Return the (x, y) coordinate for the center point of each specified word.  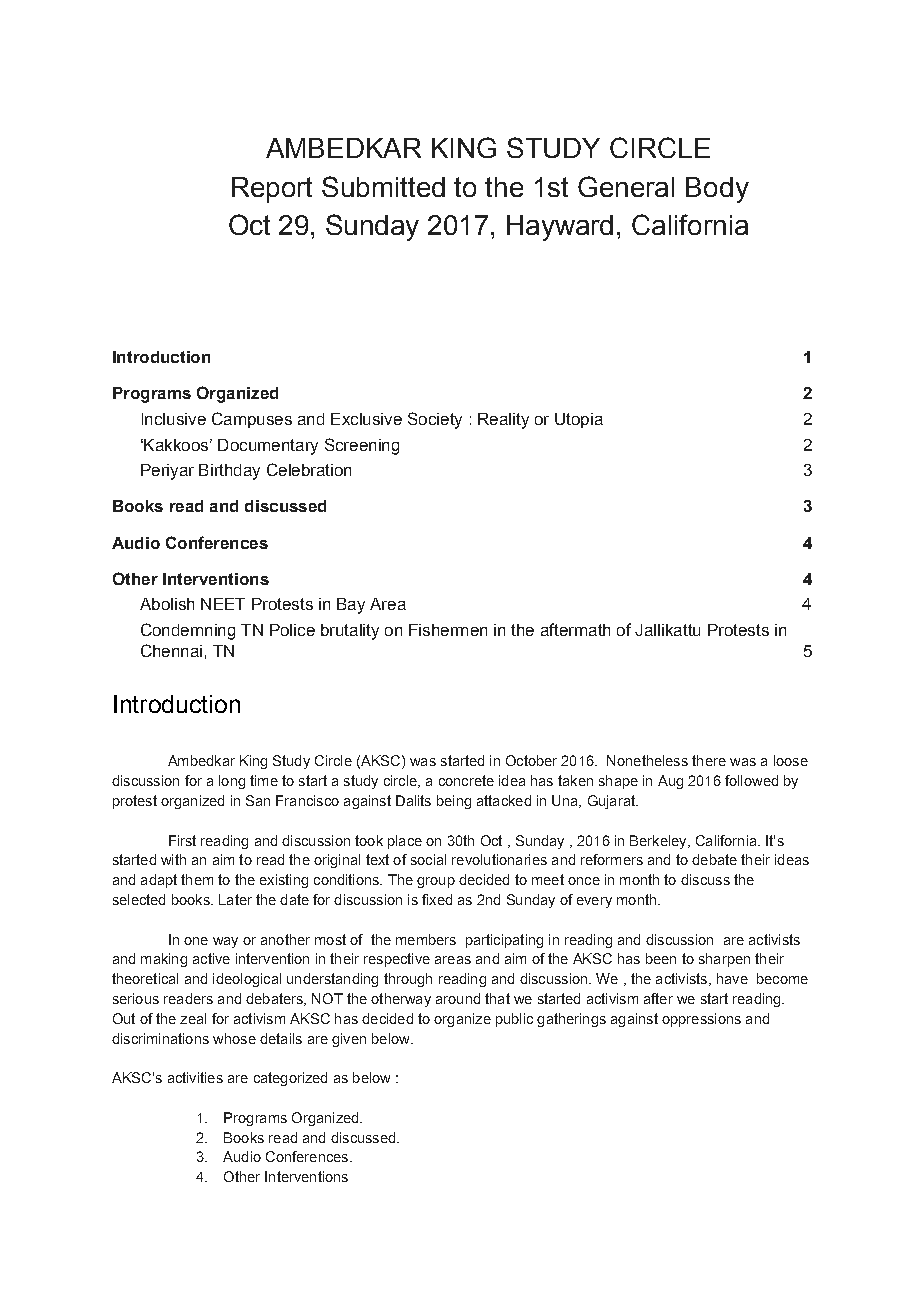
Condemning (188, 631)
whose (234, 1038)
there (709, 760)
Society (435, 420)
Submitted (383, 186)
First (182, 840)
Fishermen (448, 630)
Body (717, 190)
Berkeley (659, 842)
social (428, 859)
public (514, 1020)
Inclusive (174, 419)
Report (272, 190)
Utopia (579, 420)
